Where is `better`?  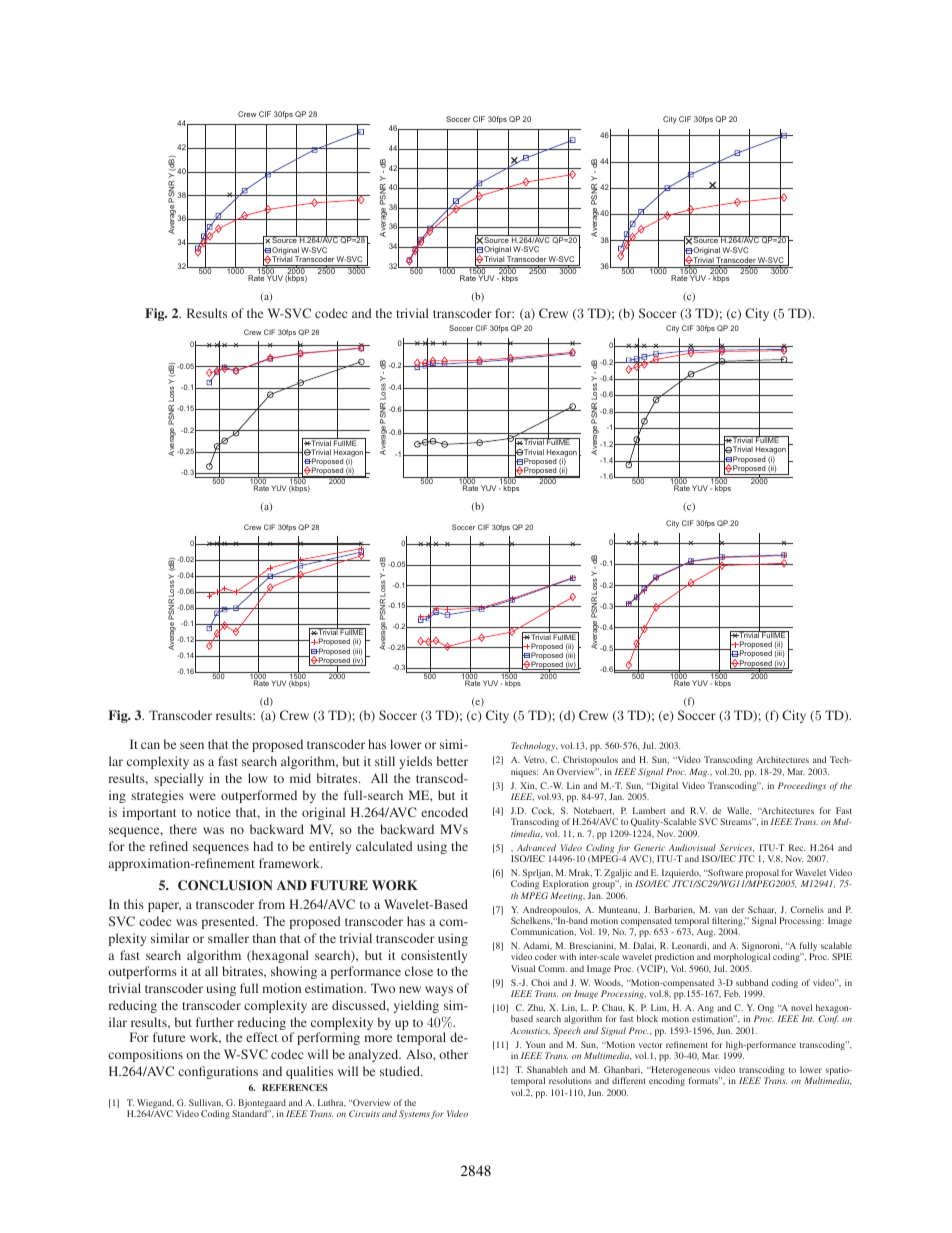 better is located at coordinates (452, 761).
